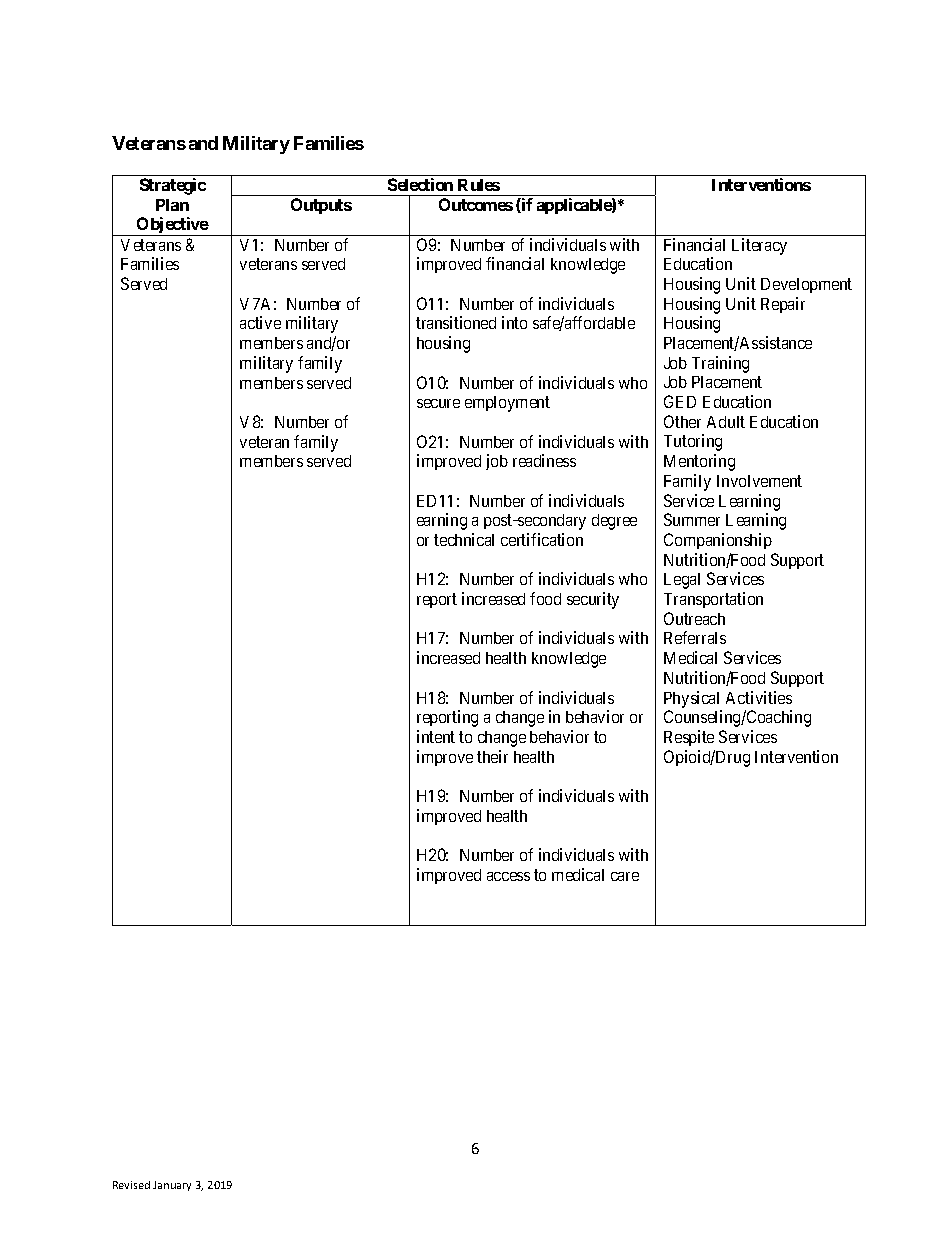 This document has height=1233, width=952. What do you see at coordinates (759, 246) in the document?
I see `Literacy` at bounding box center [759, 246].
